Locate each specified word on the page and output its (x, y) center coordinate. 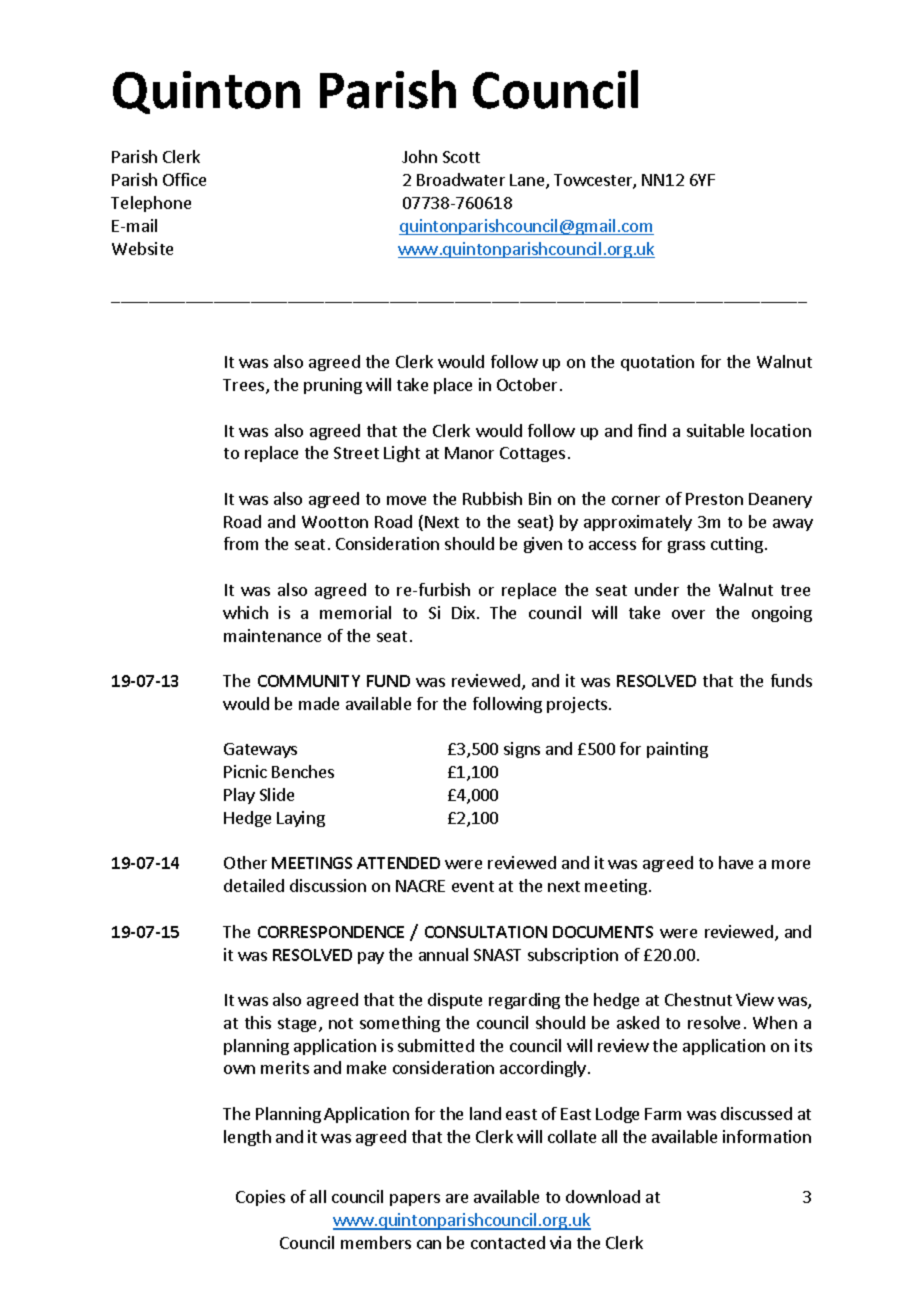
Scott (461, 157)
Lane (528, 181)
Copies (260, 1198)
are (457, 1198)
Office (184, 179)
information (767, 1136)
